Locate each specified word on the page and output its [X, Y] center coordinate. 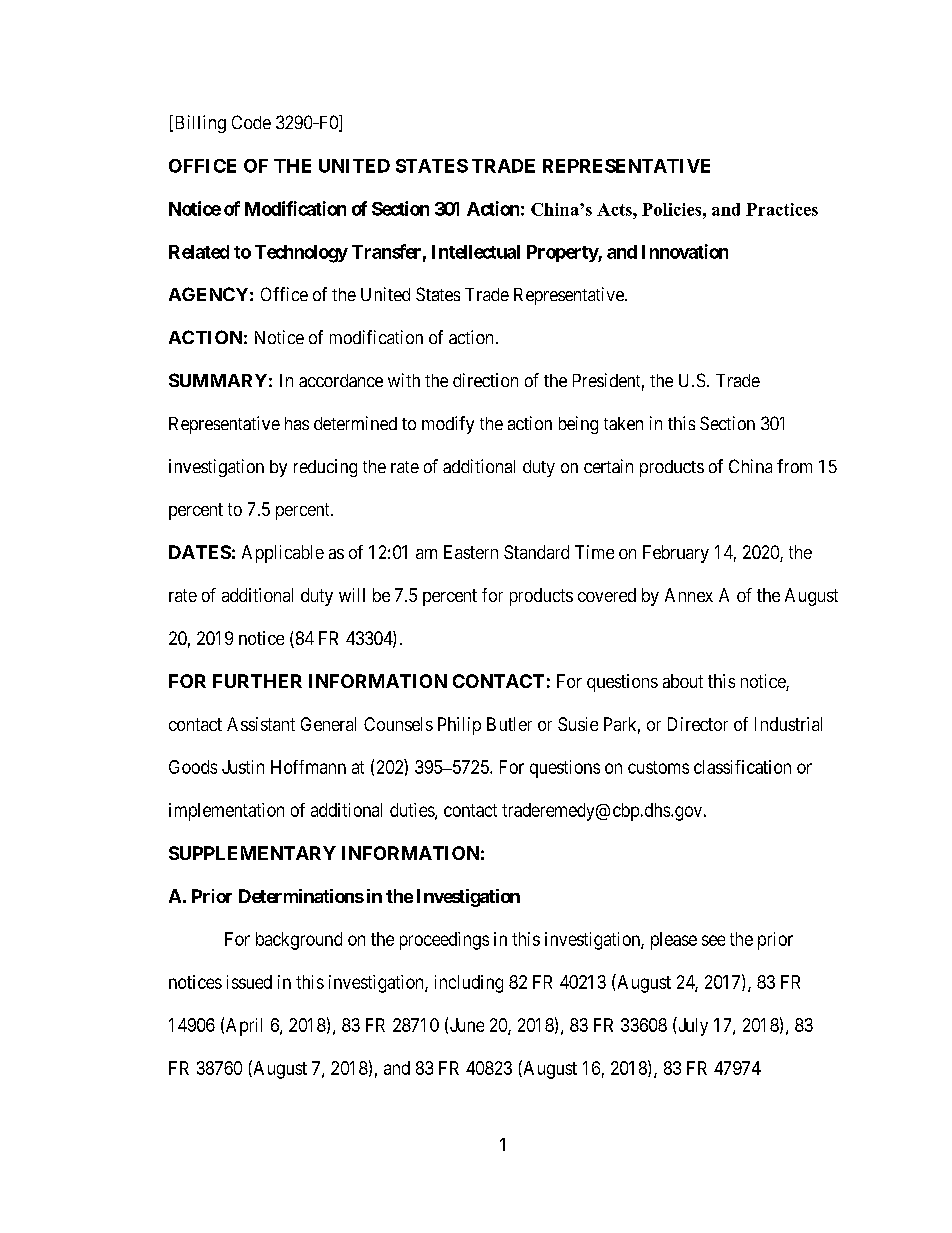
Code [251, 122]
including [469, 984]
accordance [341, 380]
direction [485, 380]
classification [742, 767]
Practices [782, 209]
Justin [243, 767]
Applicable [283, 554]
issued [249, 982]
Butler [509, 724]
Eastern [471, 552]
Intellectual [476, 252]
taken [623, 423]
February [676, 554]
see [713, 940]
